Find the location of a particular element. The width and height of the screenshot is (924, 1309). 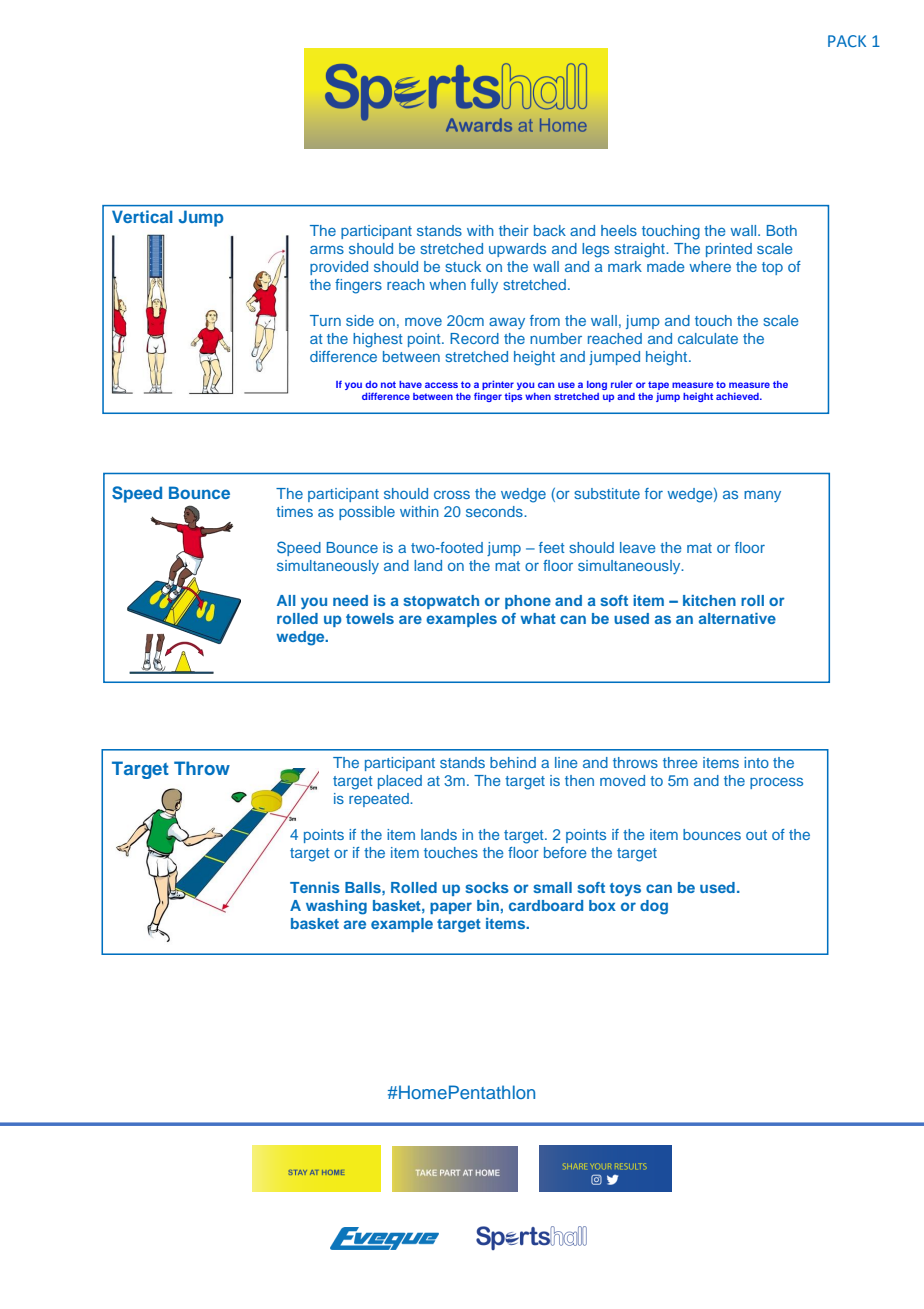

Tennis is located at coordinates (315, 887).
